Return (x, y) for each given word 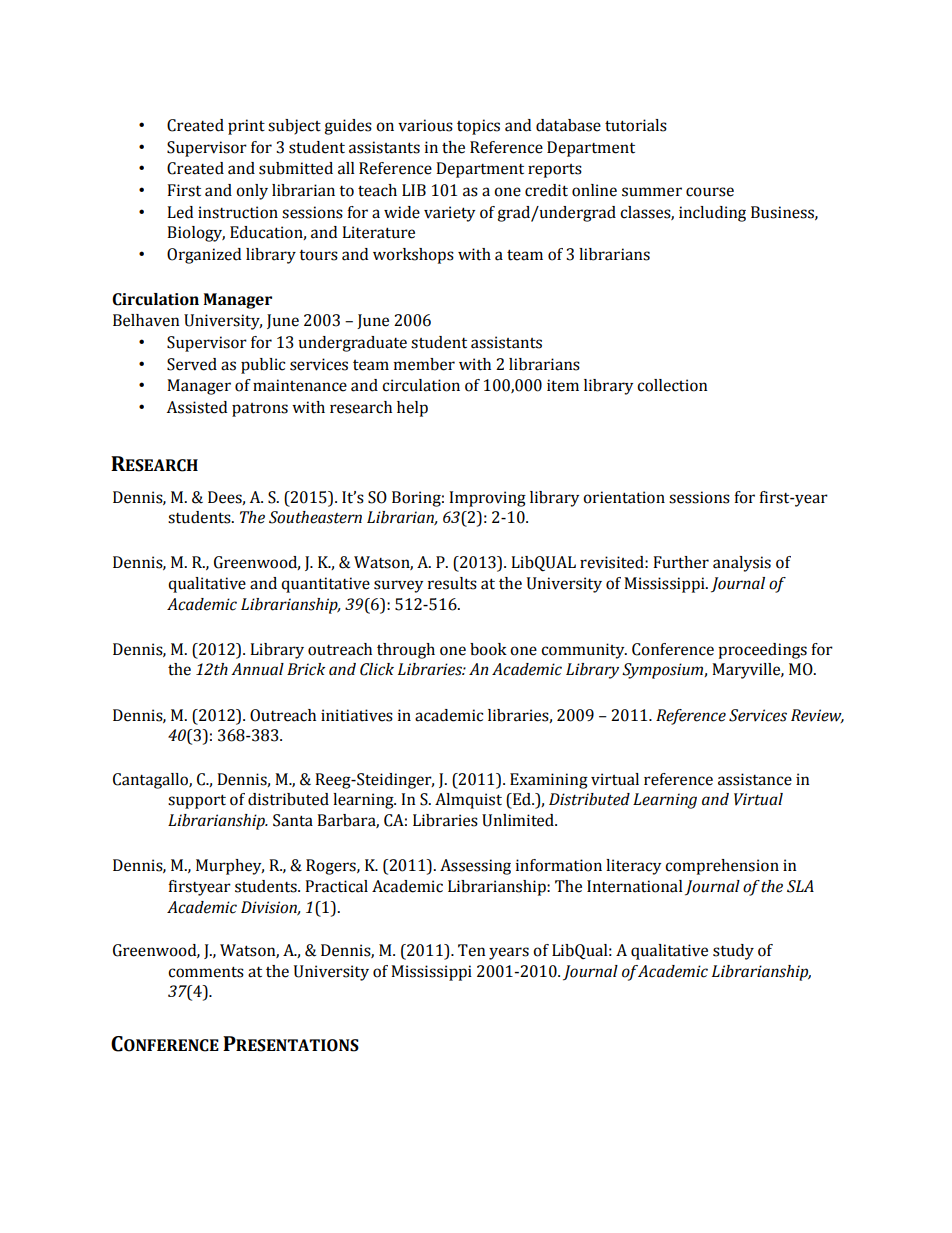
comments (206, 972)
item (563, 385)
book (488, 649)
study (733, 952)
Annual (257, 669)
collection (672, 385)
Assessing (475, 867)
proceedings (762, 651)
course (710, 192)
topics (478, 127)
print (246, 127)
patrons (260, 410)
